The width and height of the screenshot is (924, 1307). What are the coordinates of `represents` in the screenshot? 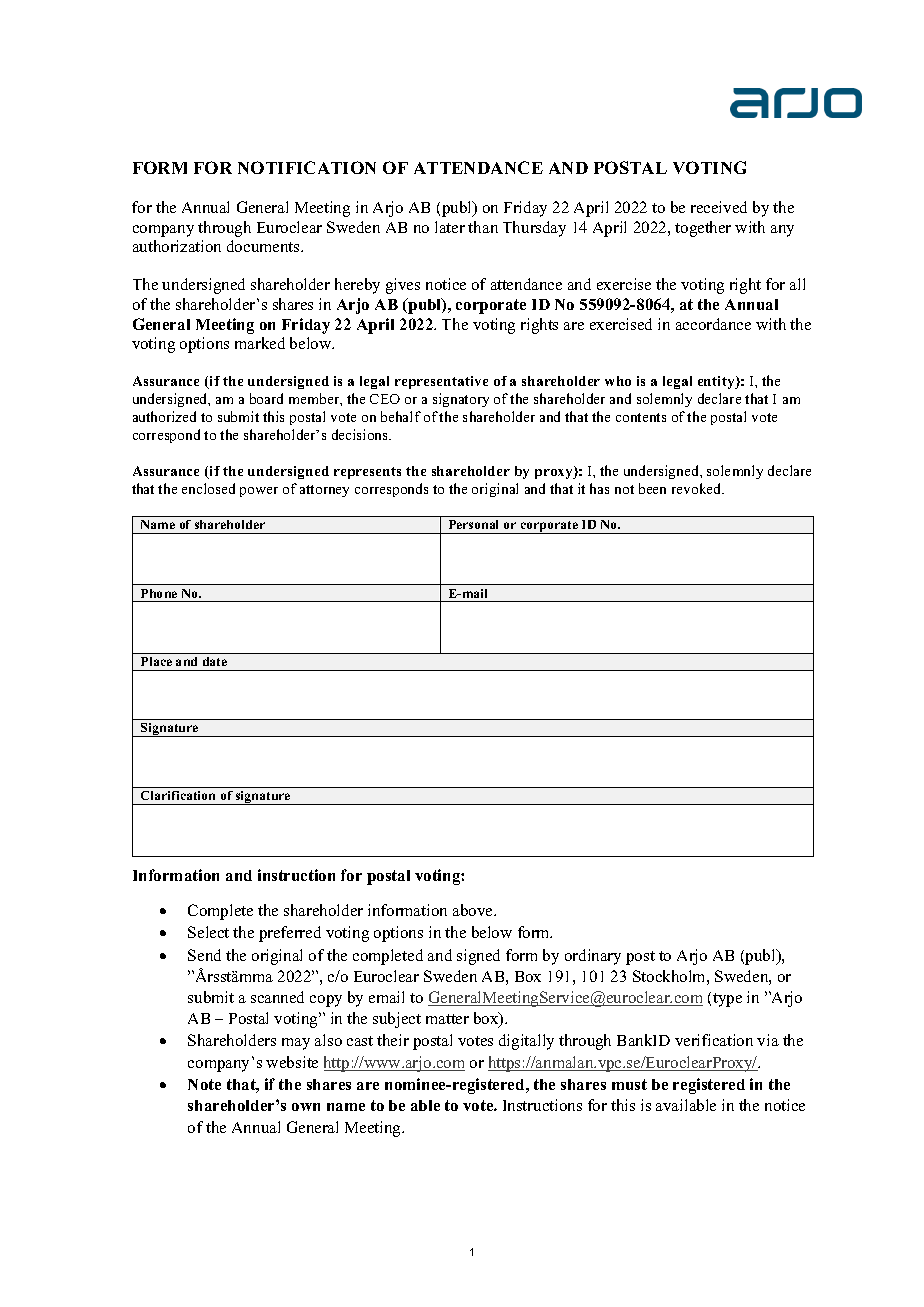 It's located at (367, 473).
